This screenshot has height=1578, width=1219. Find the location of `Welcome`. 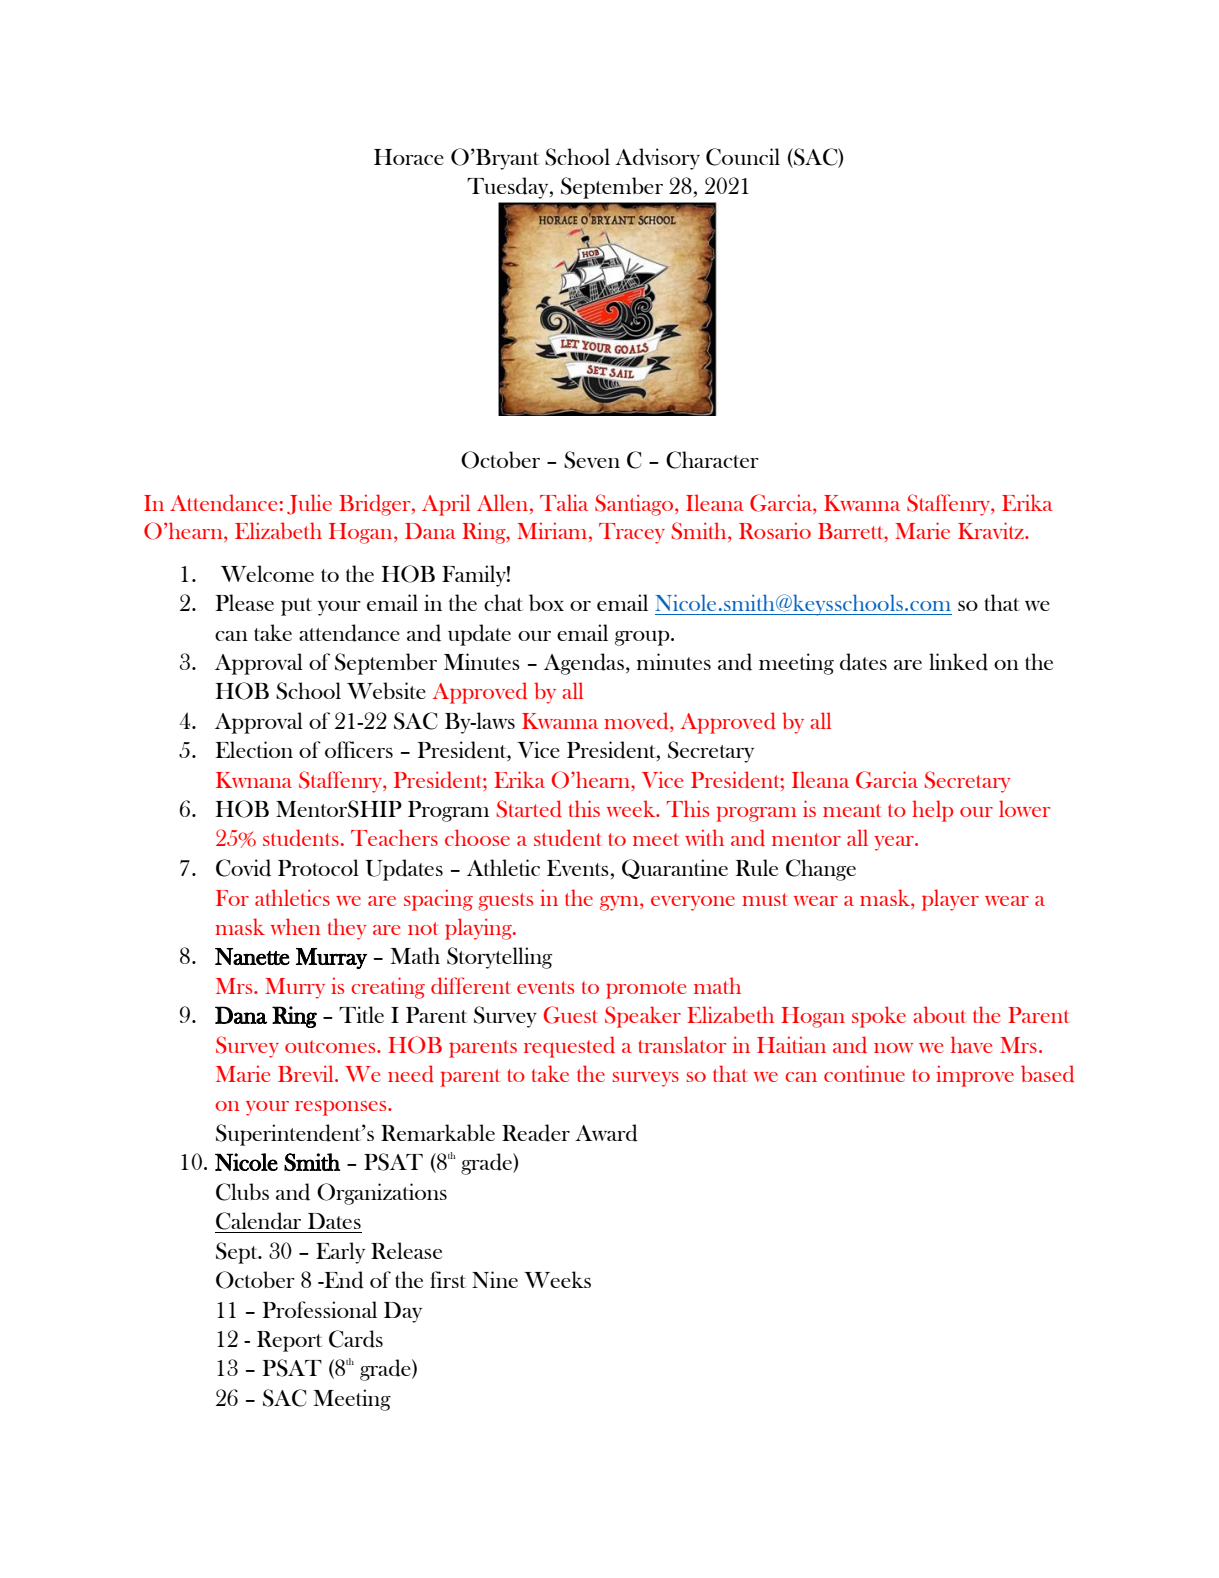

Welcome is located at coordinates (267, 573).
